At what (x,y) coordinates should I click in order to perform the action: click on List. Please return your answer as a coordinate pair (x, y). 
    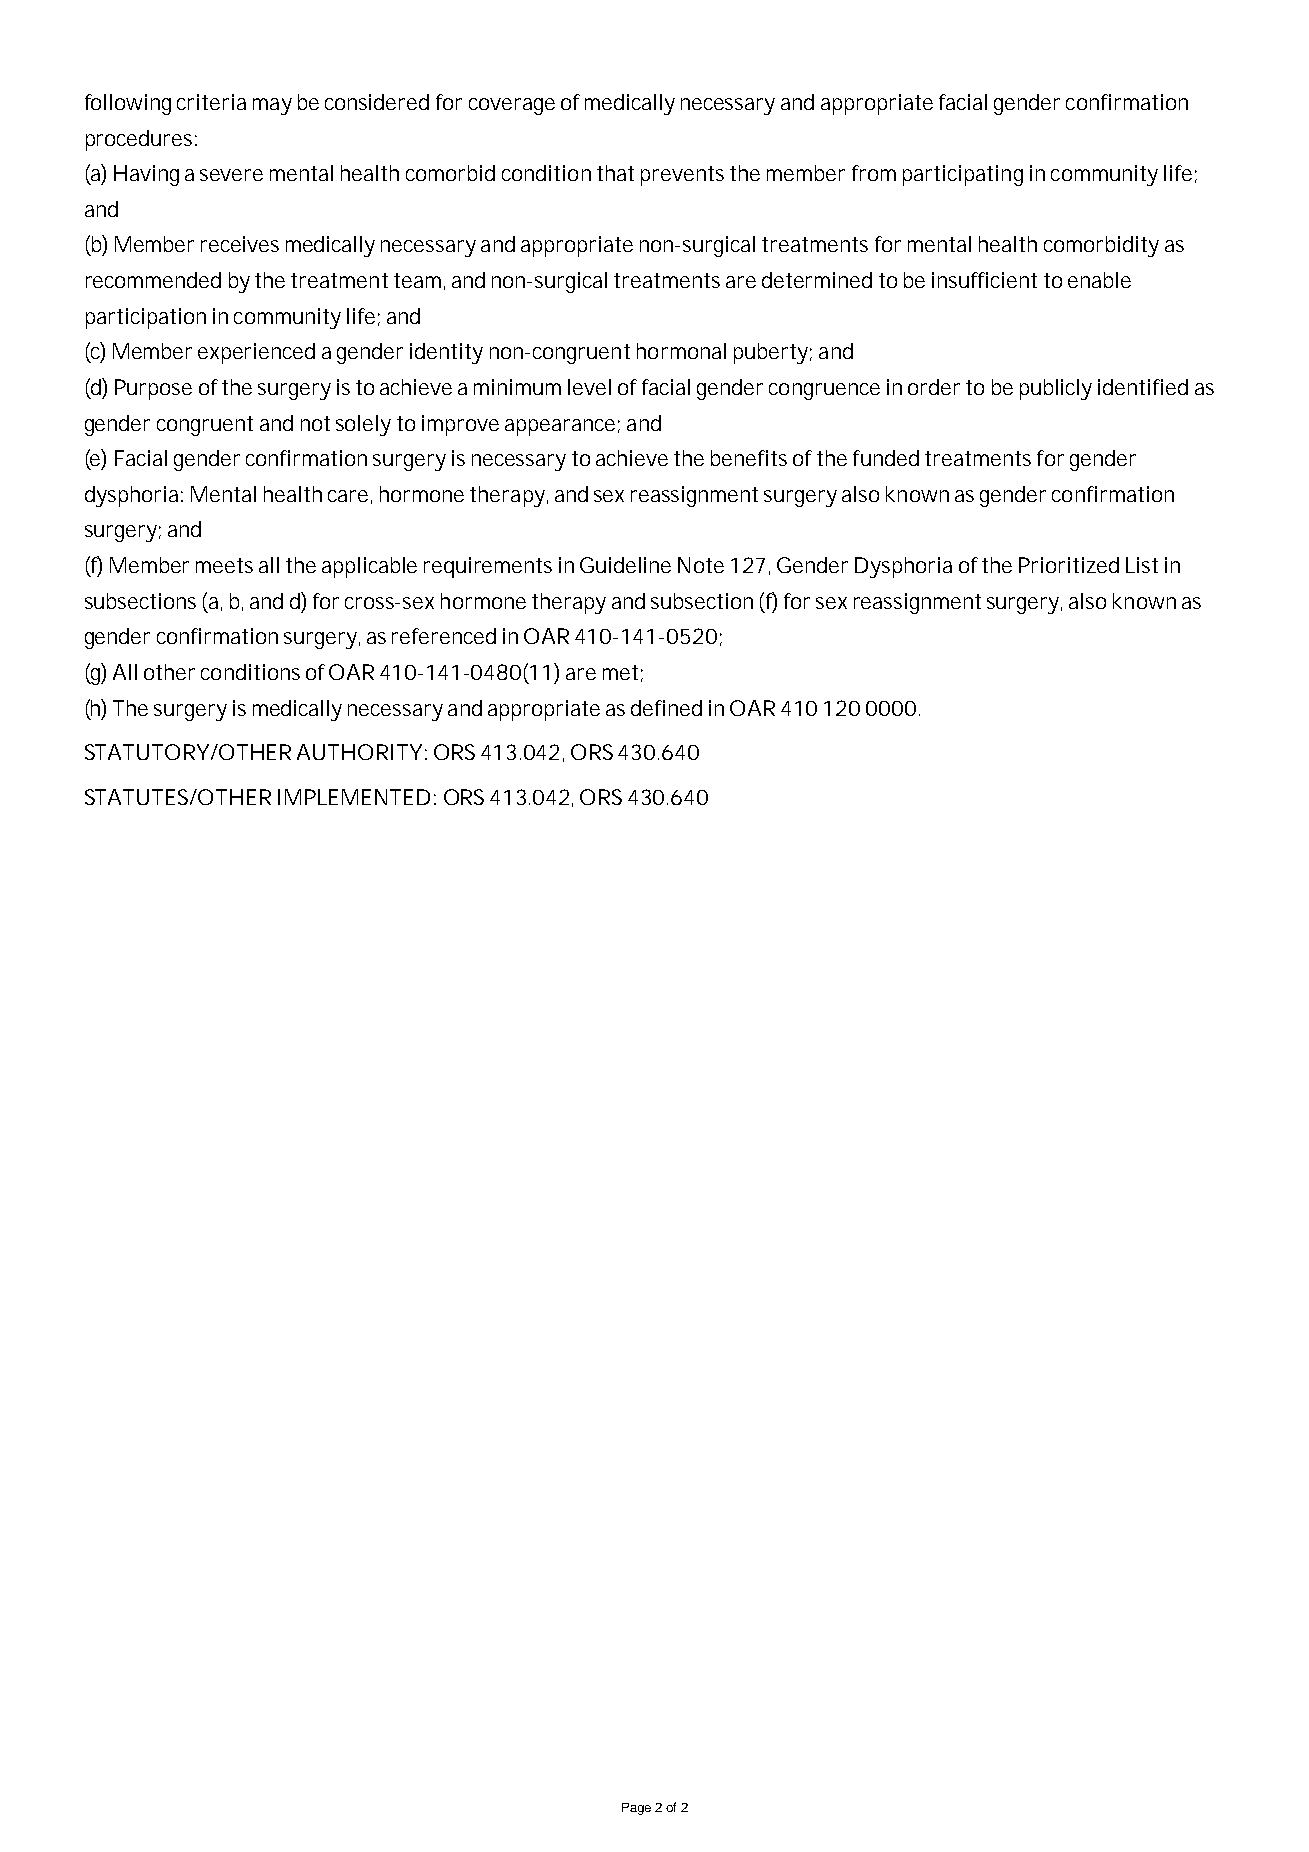
    Looking at the image, I should click on (1142, 565).
